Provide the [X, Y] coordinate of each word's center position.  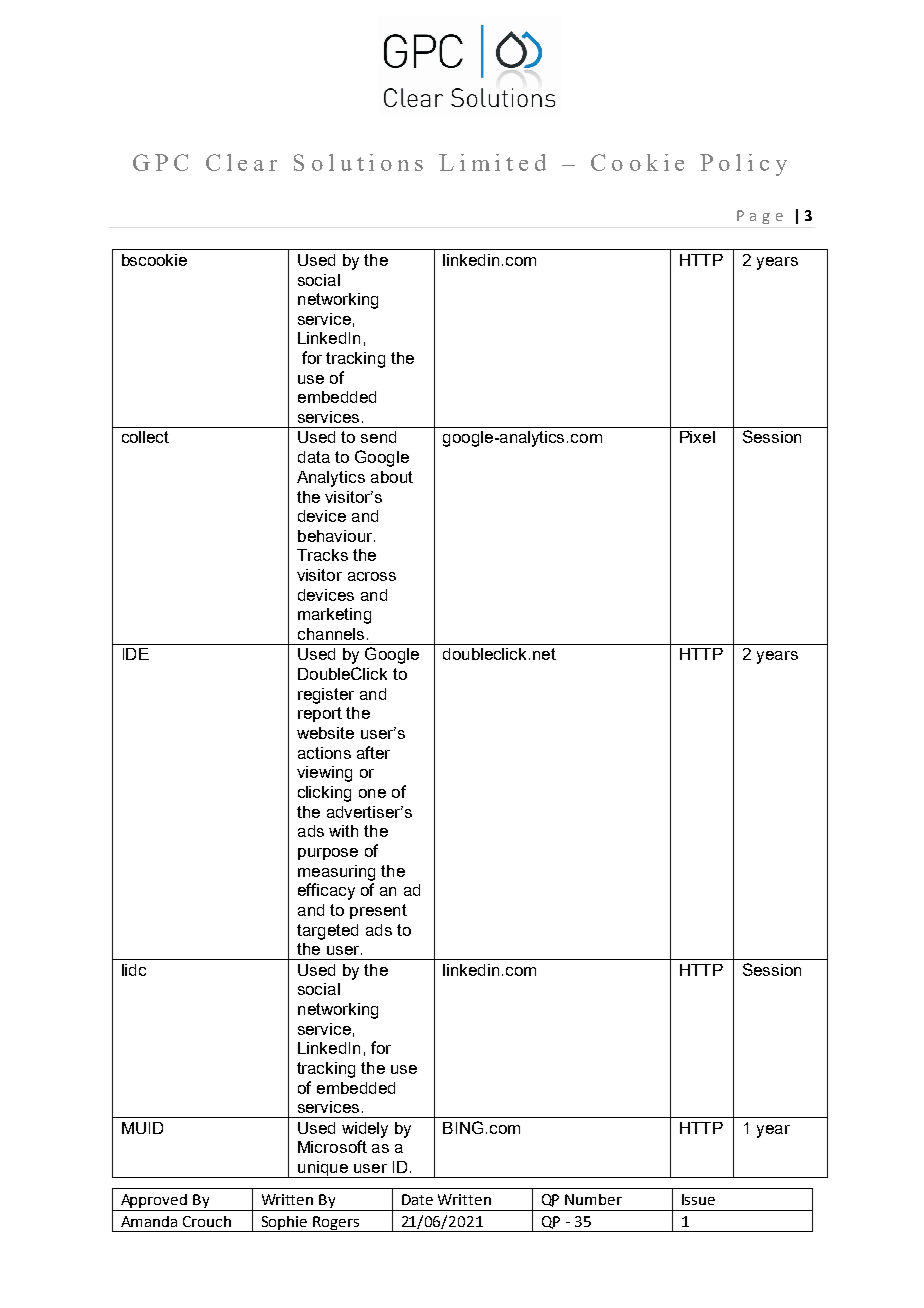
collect [145, 437]
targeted [327, 932]
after [373, 752]
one [372, 793]
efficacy [326, 891]
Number [593, 1199]
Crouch [207, 1221]
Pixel [697, 437]
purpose [328, 854]
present [378, 911]
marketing [334, 616]
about [392, 477]
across [372, 576]
